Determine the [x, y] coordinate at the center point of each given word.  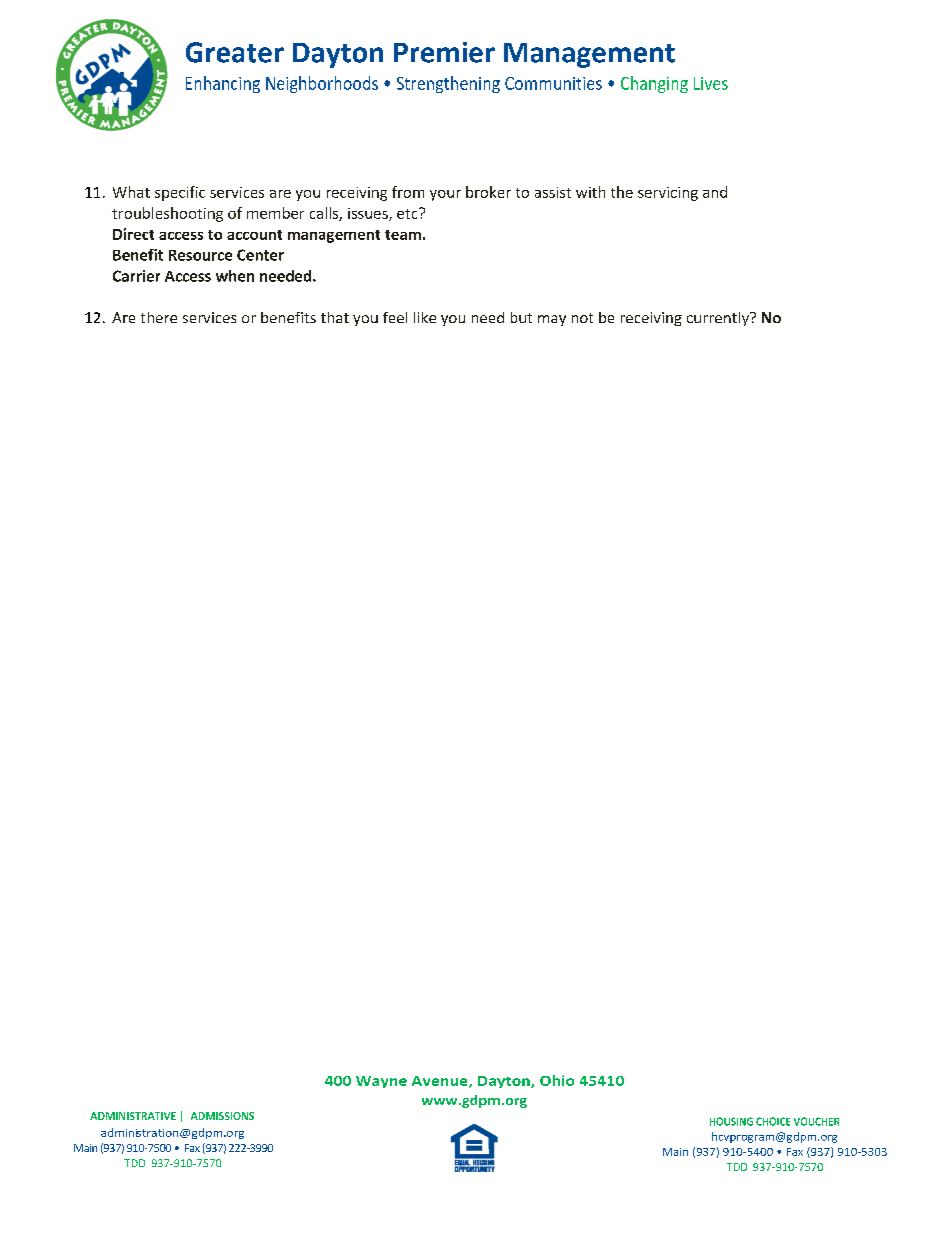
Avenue [441, 1082]
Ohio [557, 1080]
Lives [711, 83]
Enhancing [223, 84]
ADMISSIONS [222, 1116]
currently [719, 319]
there [159, 317]
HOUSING [731, 1121]
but [521, 317]
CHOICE [773, 1121]
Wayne [381, 1082]
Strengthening [448, 84]
